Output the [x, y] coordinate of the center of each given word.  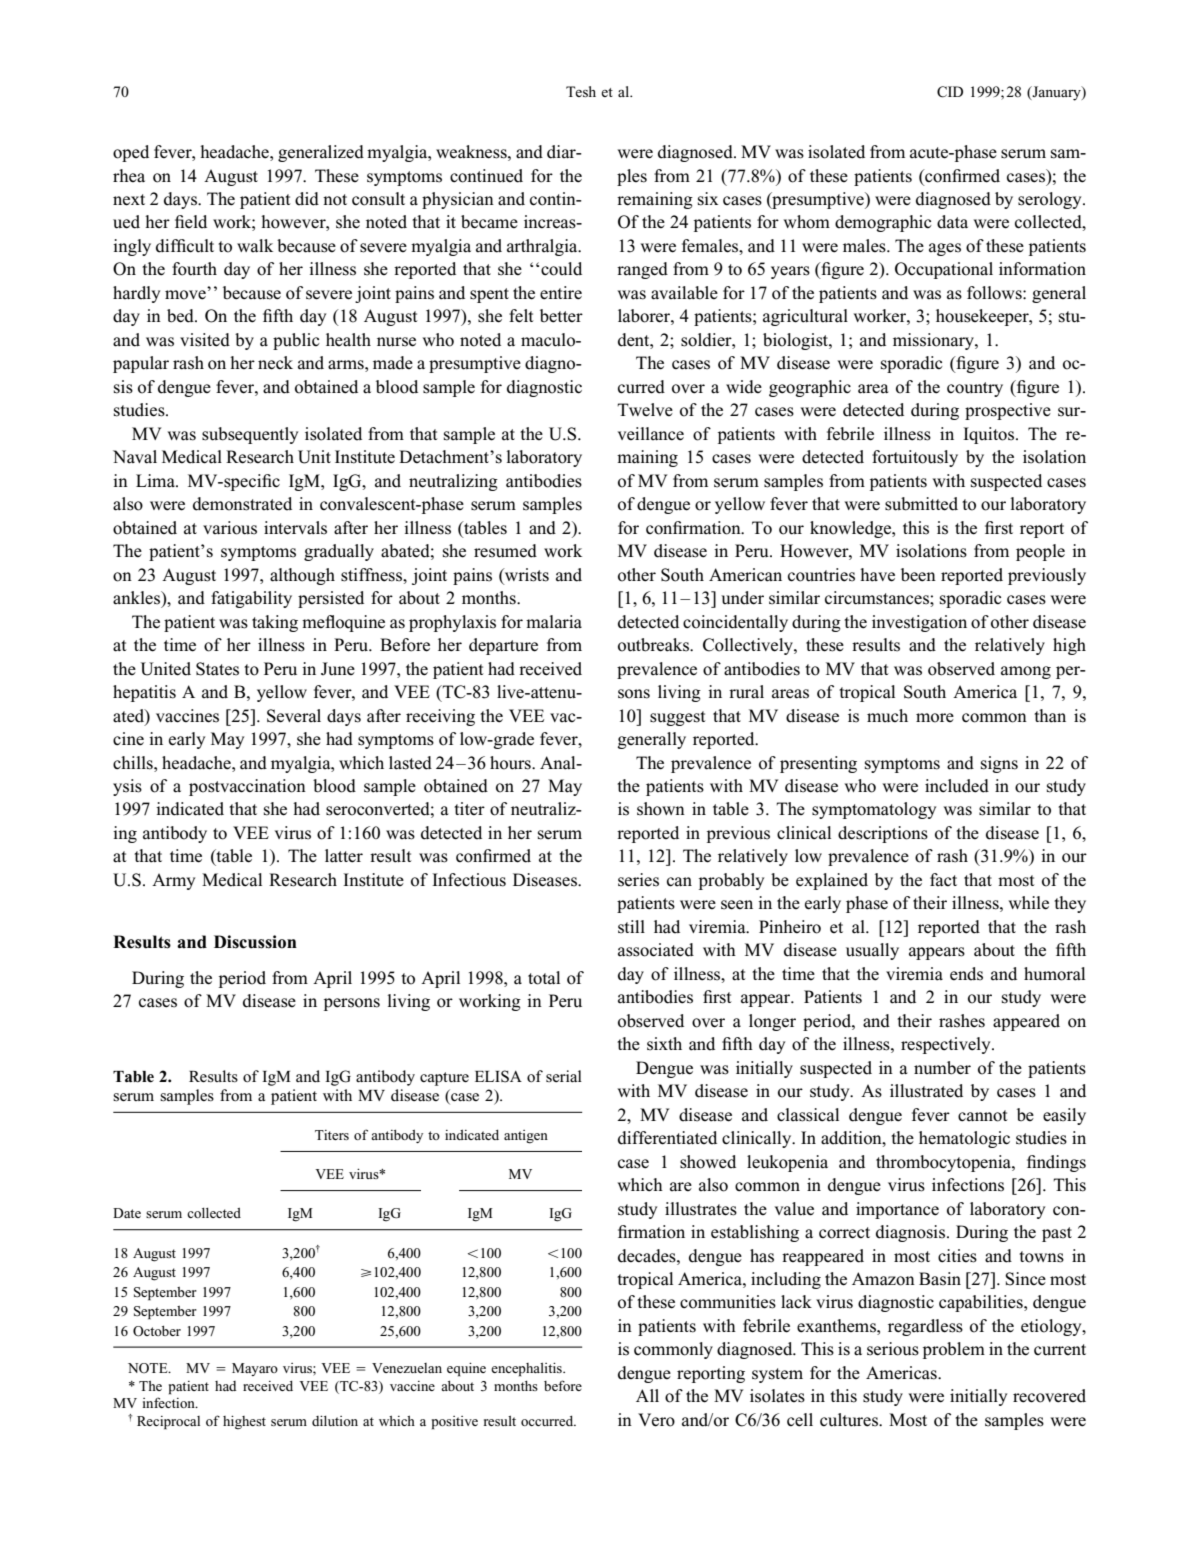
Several [294, 716]
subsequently [250, 435]
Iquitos [990, 435]
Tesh [581, 91]
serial [564, 1076]
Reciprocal [168, 1423]
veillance [651, 434]
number [942, 1068]
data [952, 222]
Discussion [255, 942]
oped [131, 153]
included [957, 786]
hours [511, 763]
